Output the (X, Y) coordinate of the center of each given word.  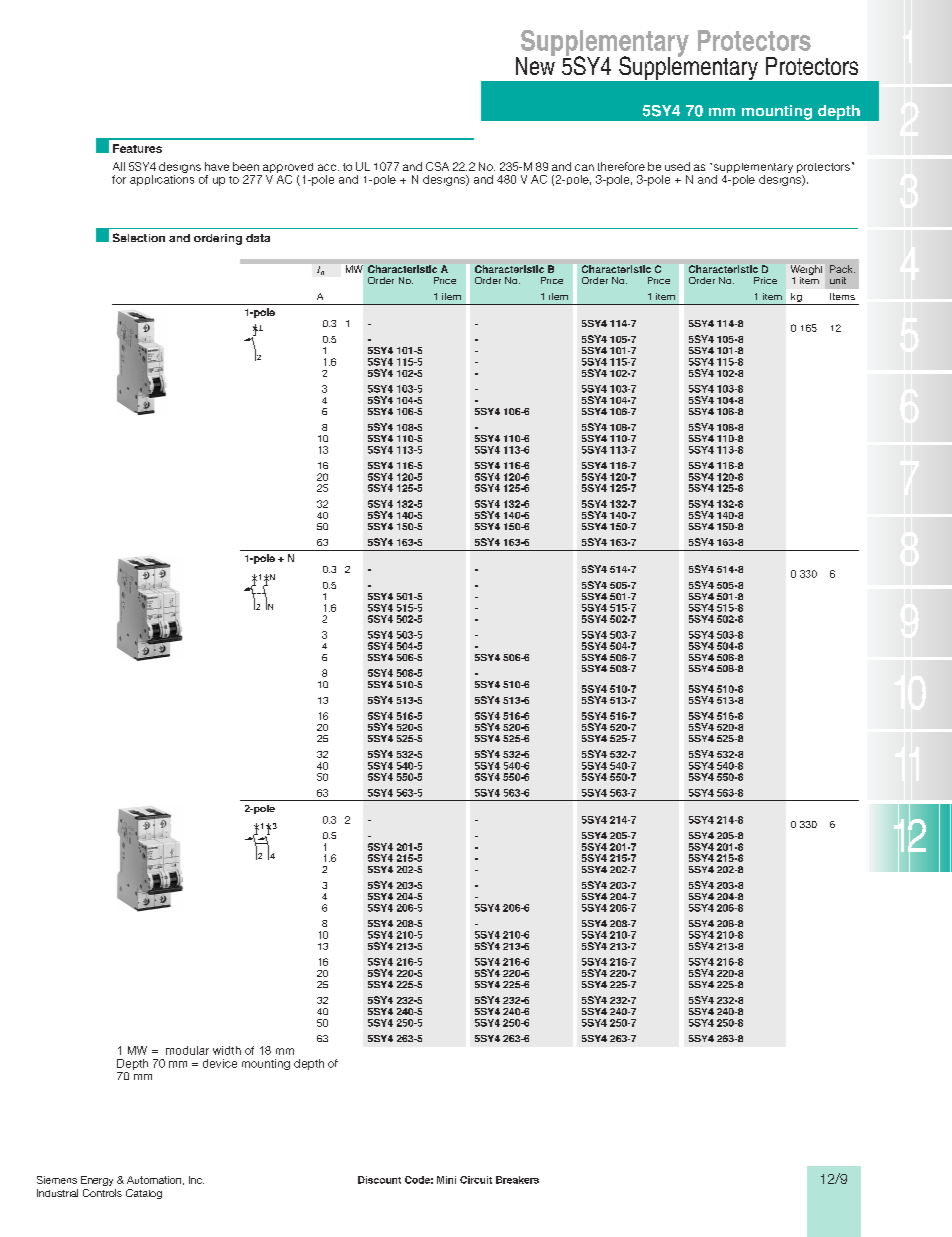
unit (838, 280)
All (119, 166)
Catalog (144, 1194)
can (584, 167)
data (258, 238)
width (227, 1050)
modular (187, 1050)
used (677, 166)
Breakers (517, 1180)
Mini (446, 1180)
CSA (437, 166)
